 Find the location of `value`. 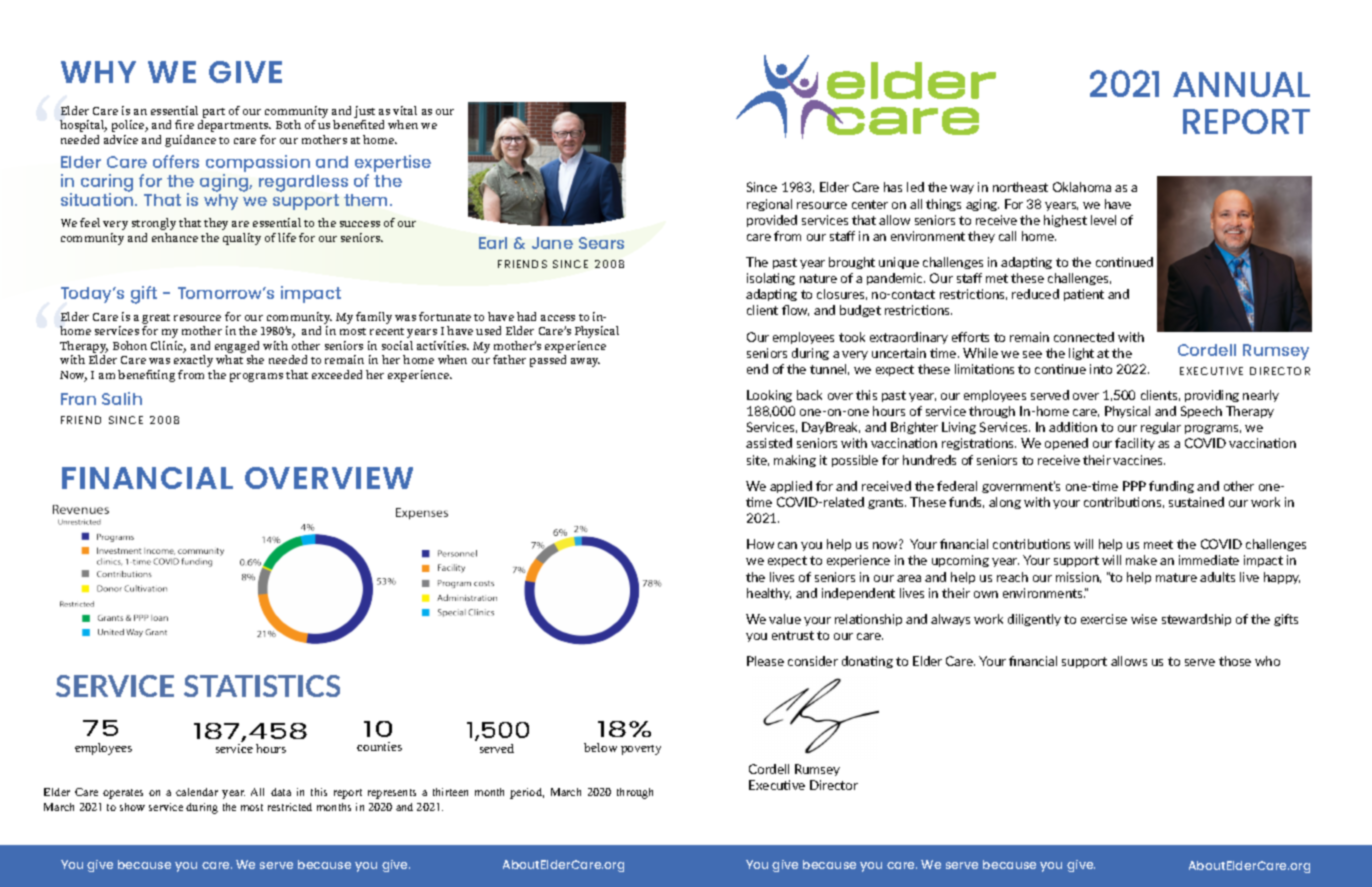

value is located at coordinates (785, 619).
